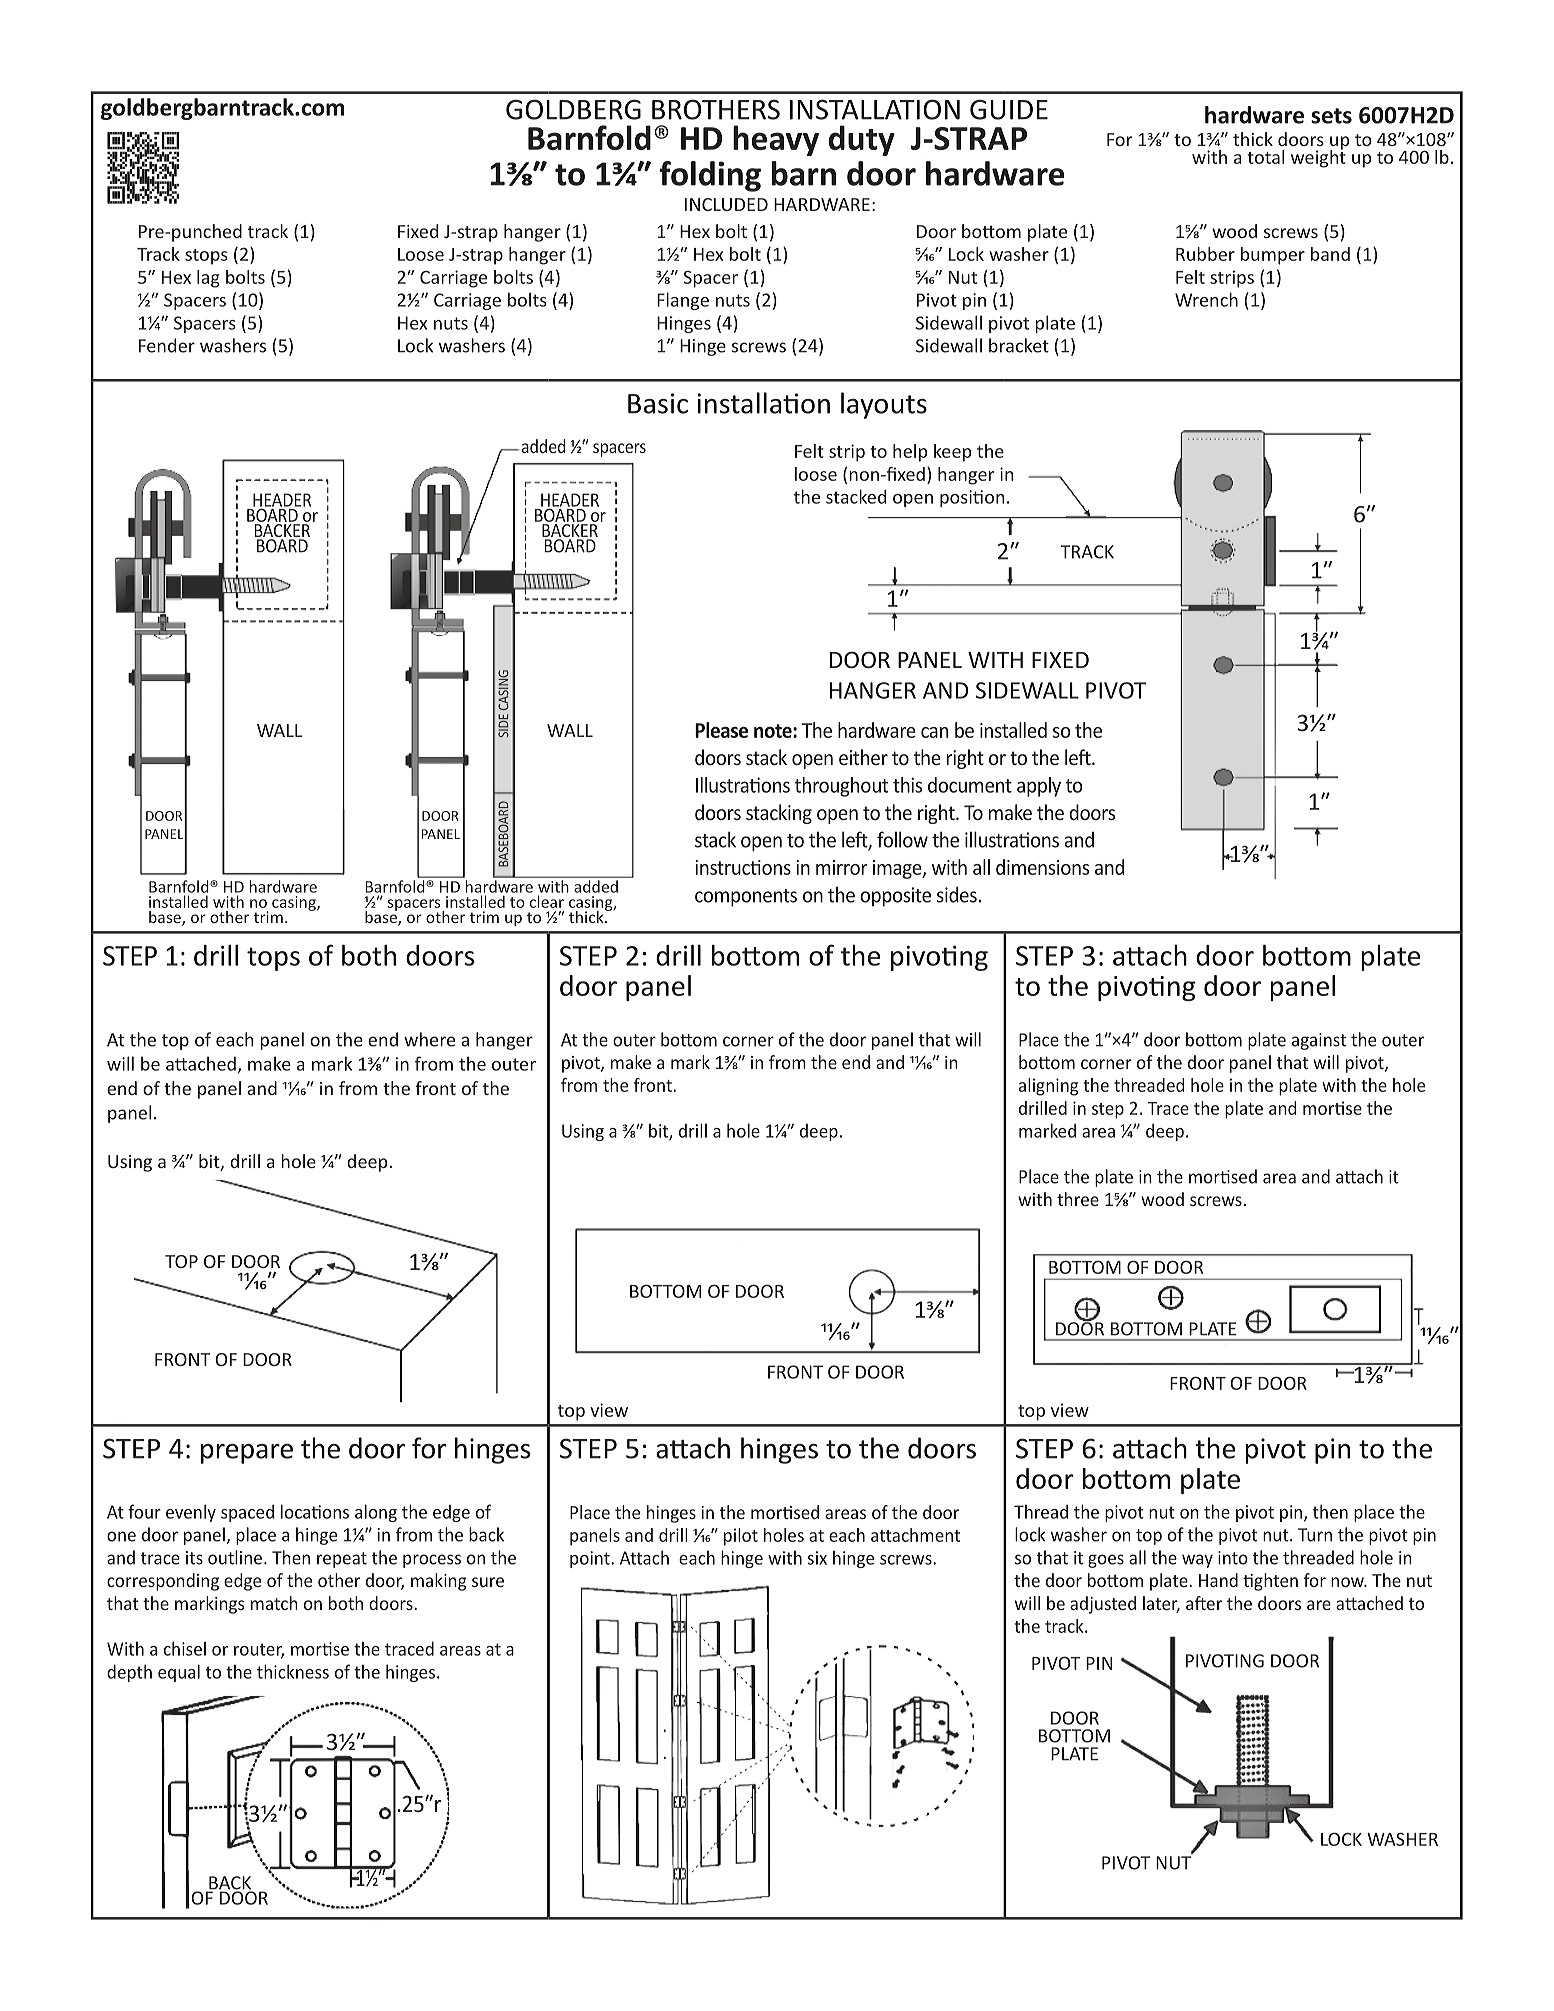 This screenshot has height=2011, width=1554. I want to click on match, so click(274, 1603).
